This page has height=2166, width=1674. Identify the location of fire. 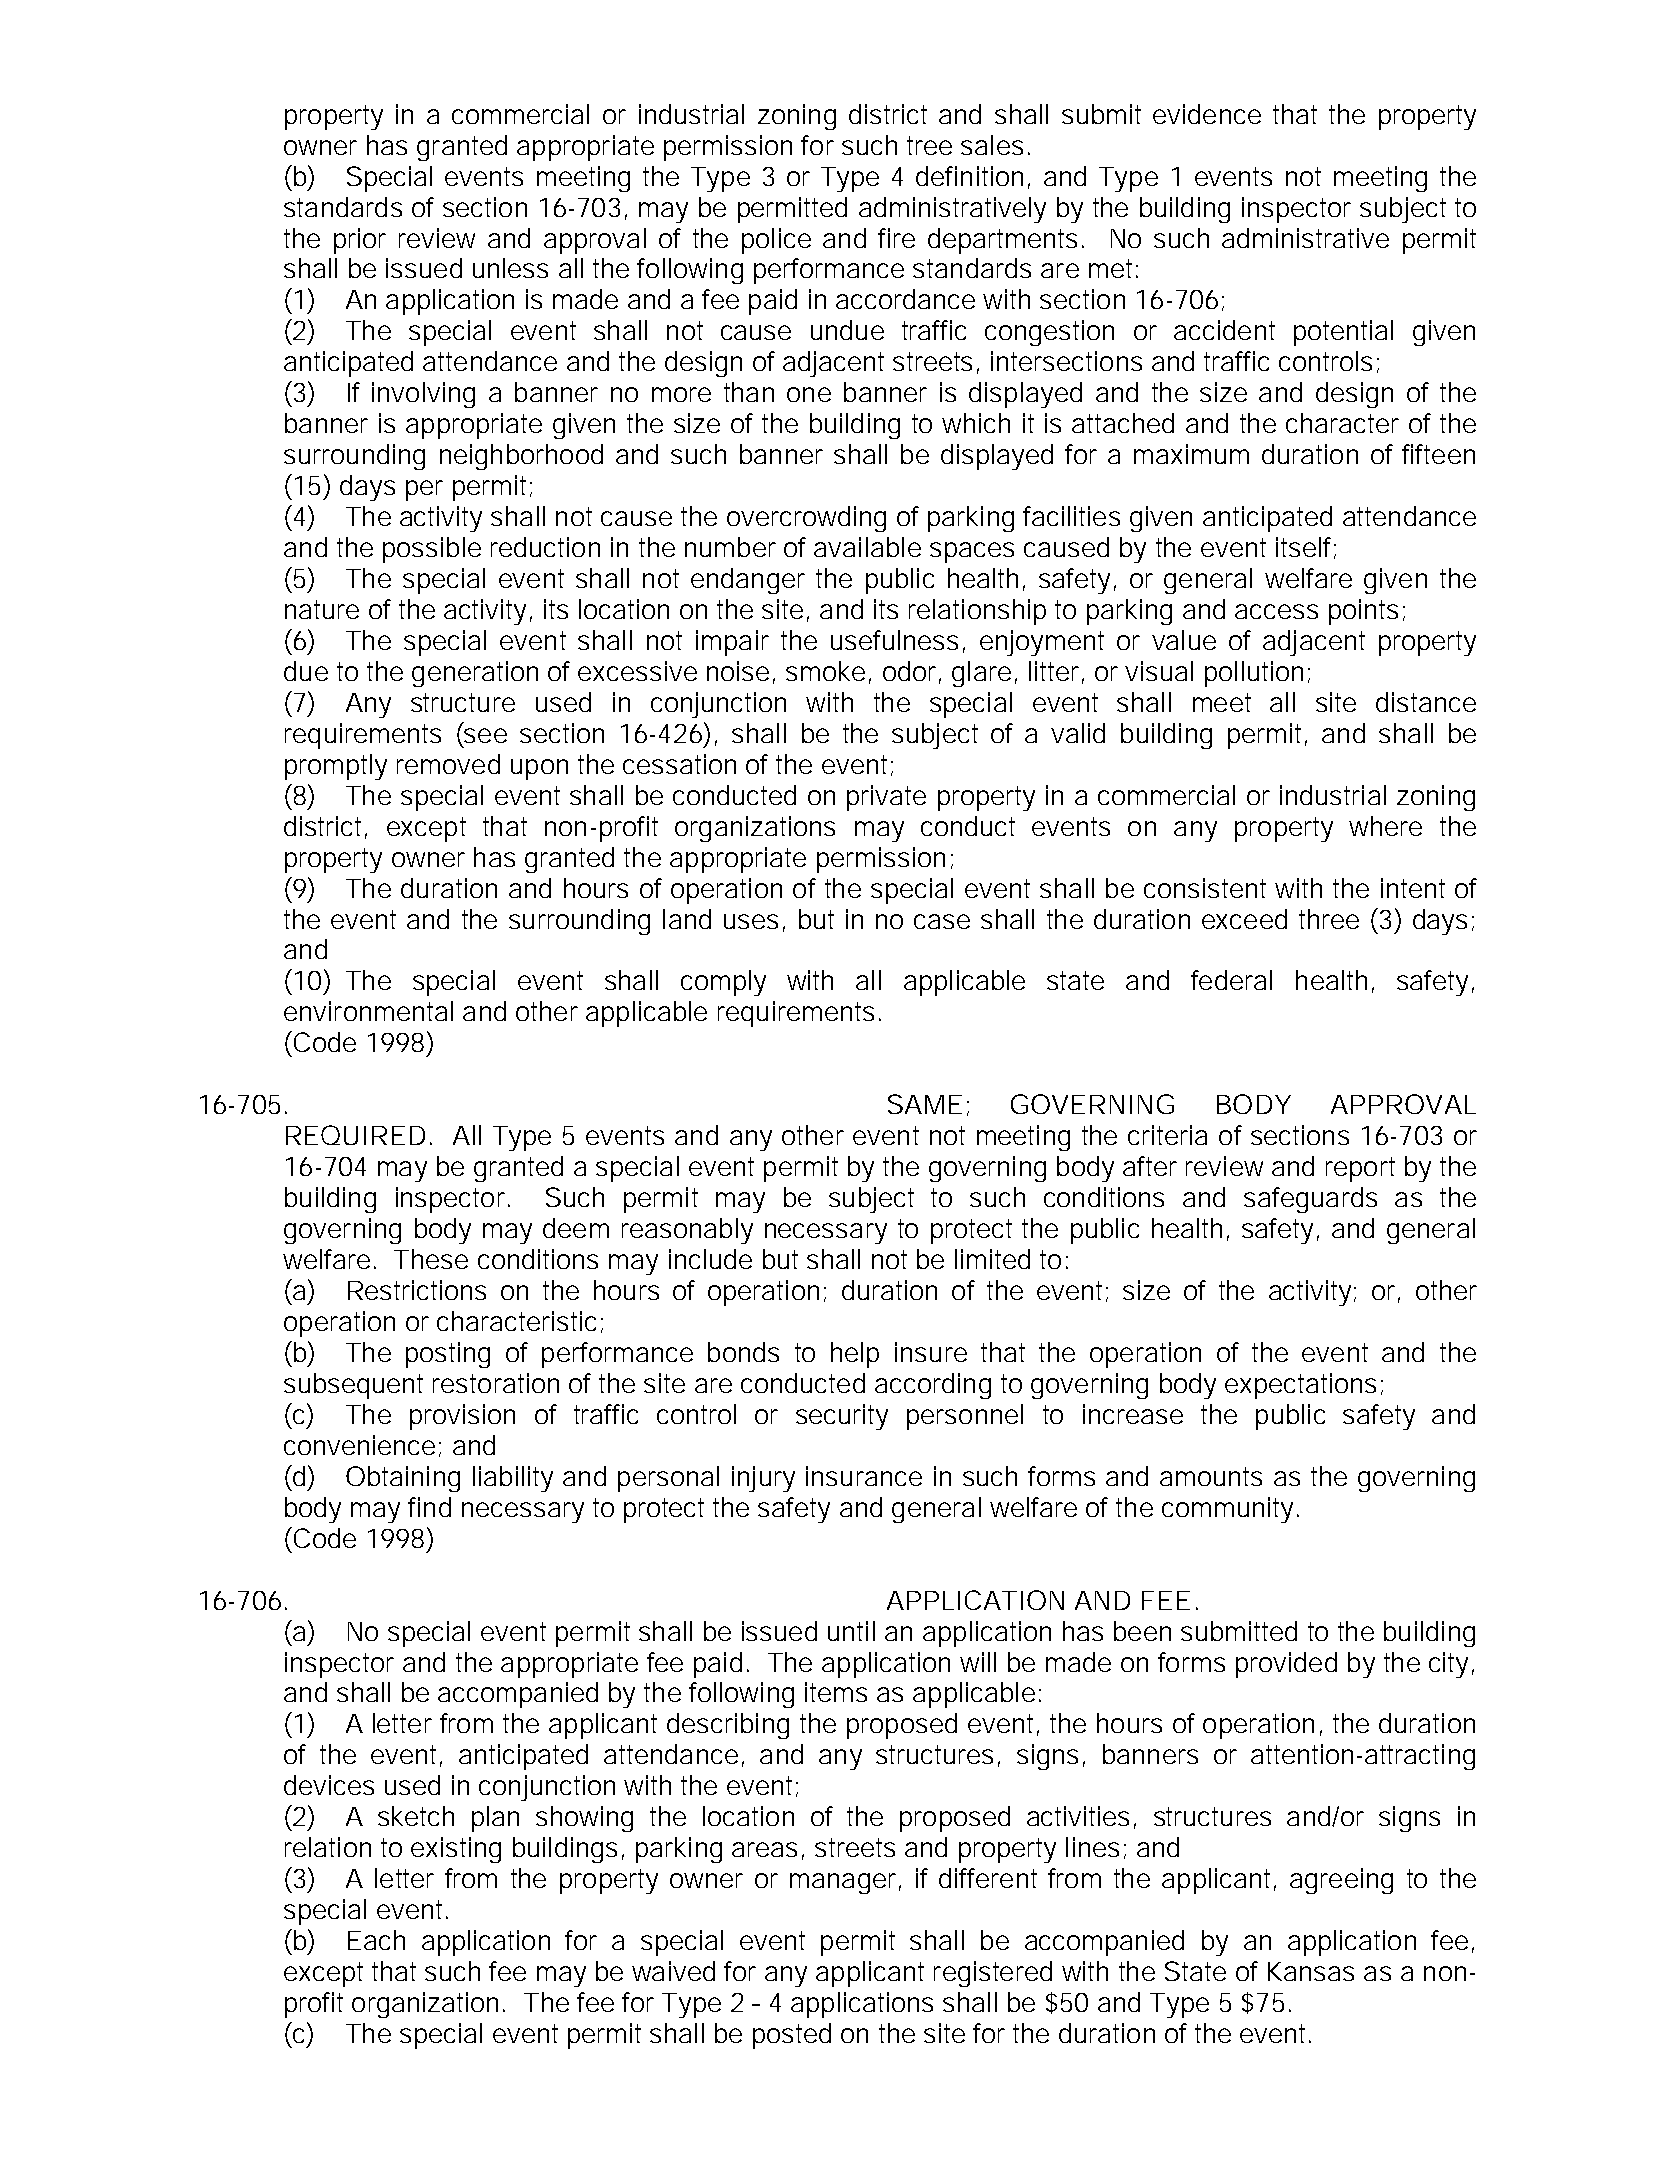
(896, 238).
